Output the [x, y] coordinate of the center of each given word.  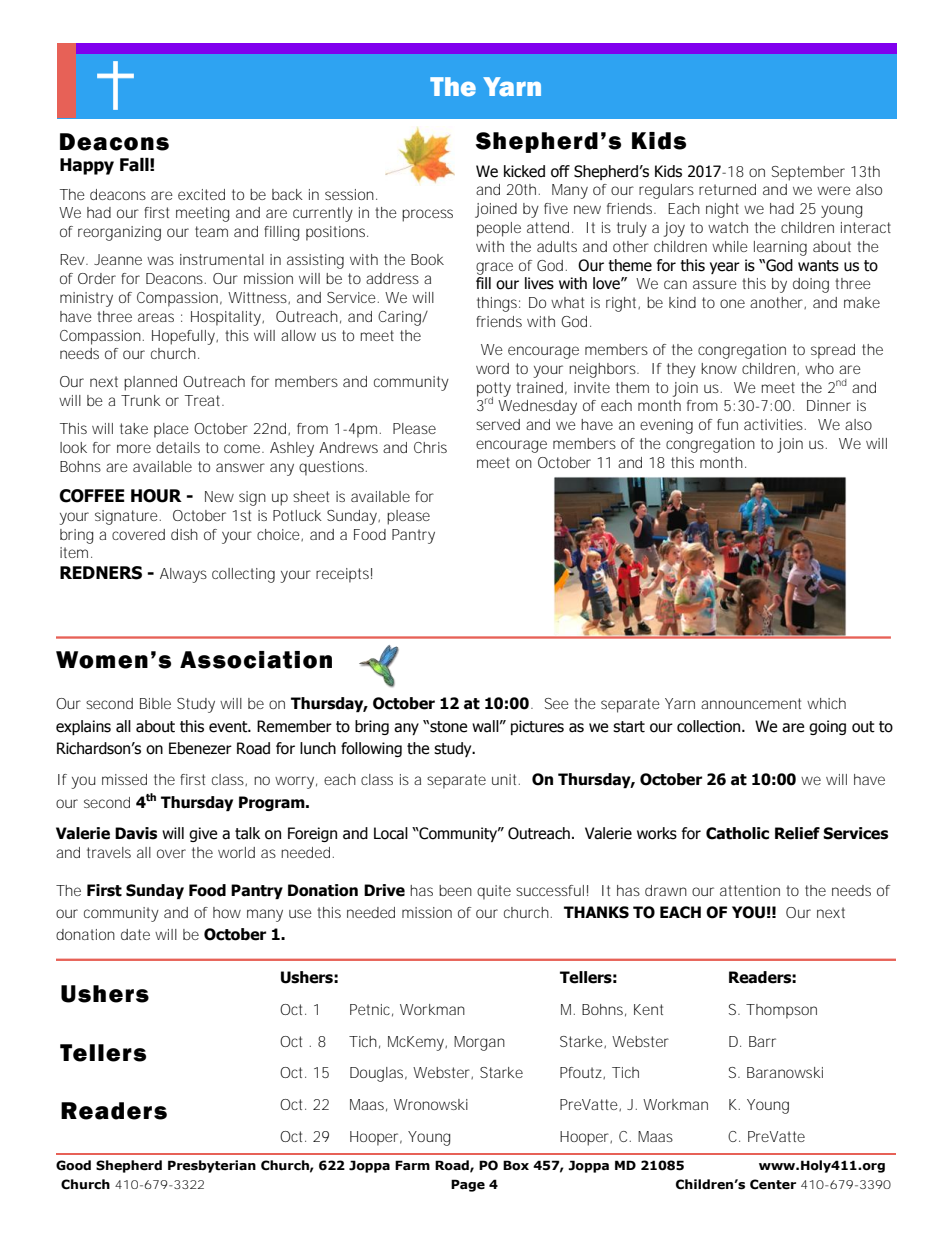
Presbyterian [212, 1166]
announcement [751, 703]
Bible [155, 703]
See [557, 703]
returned [727, 189]
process [427, 215]
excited [201, 194]
